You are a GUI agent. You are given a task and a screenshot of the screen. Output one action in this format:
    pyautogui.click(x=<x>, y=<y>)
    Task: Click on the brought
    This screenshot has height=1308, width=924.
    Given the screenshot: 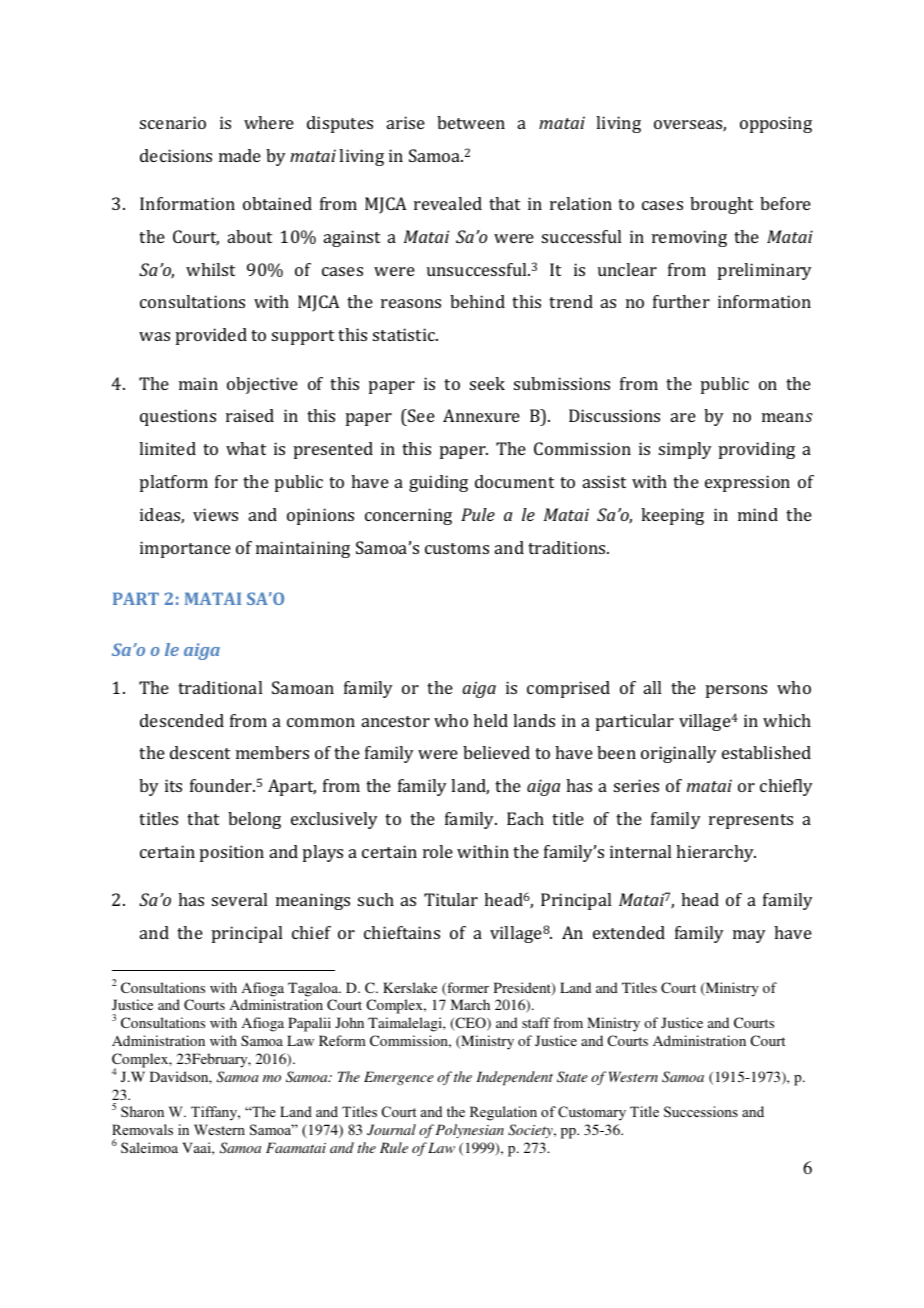 What is the action you would take?
    pyautogui.click(x=721, y=205)
